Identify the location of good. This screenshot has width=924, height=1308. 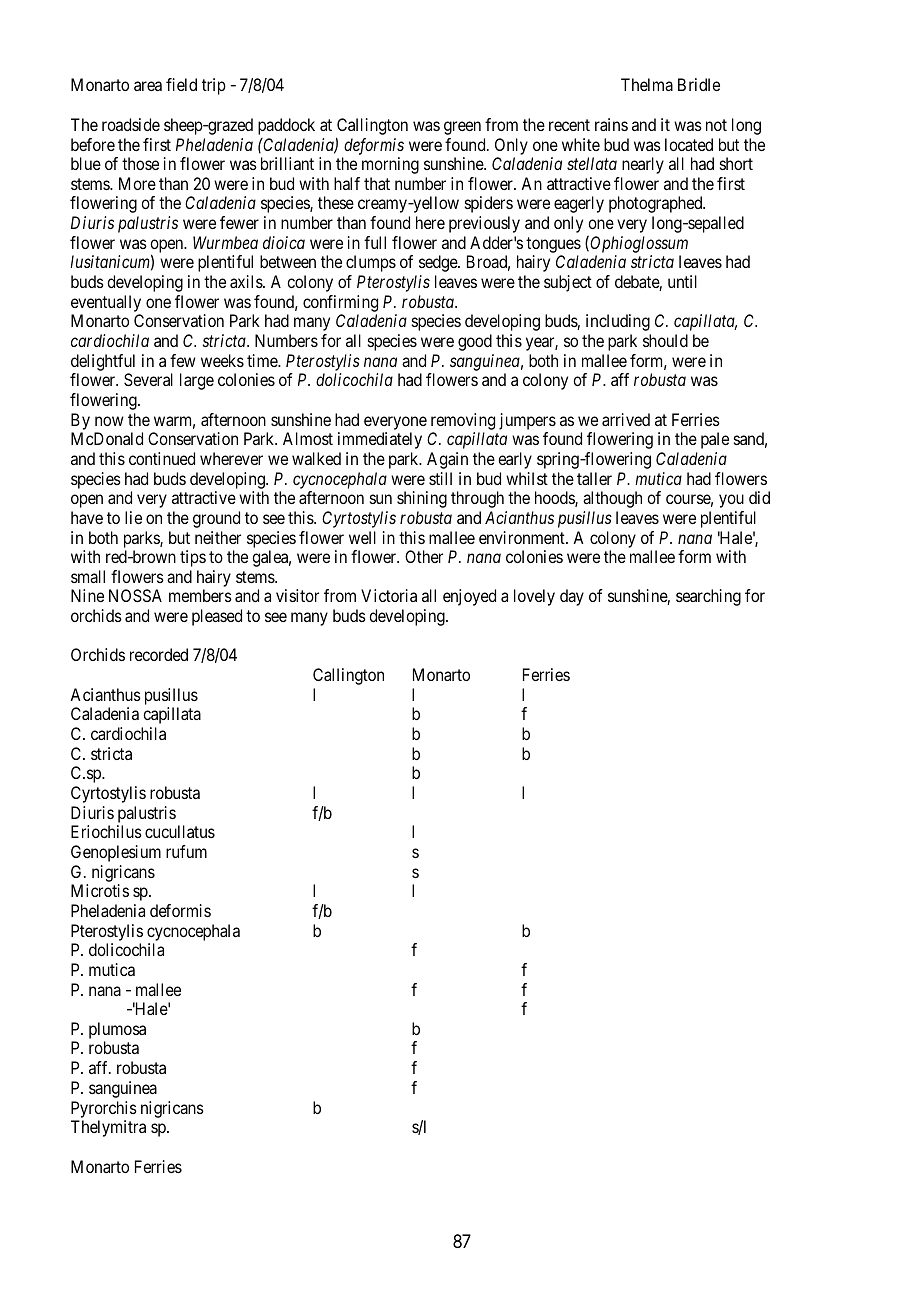
(475, 342).
